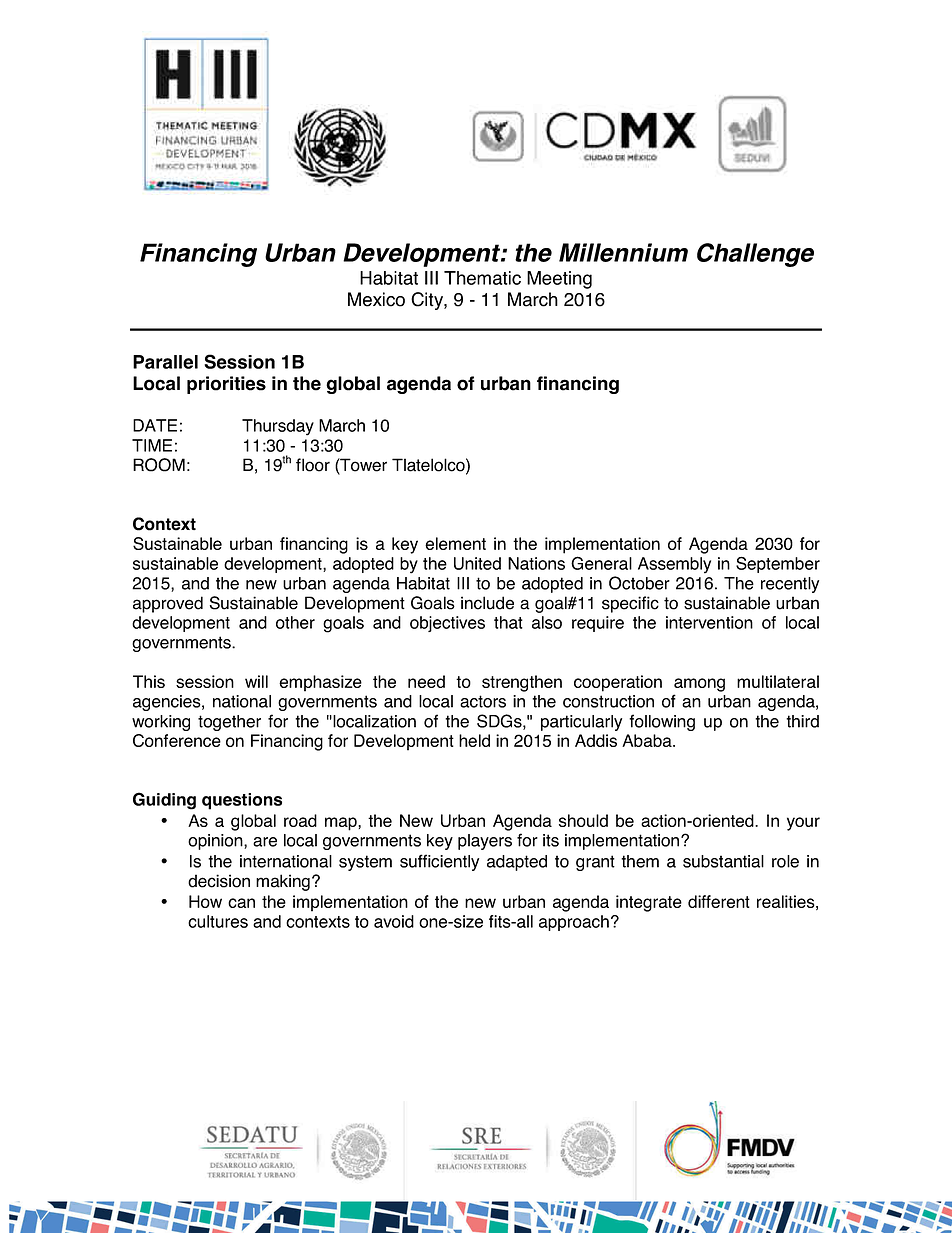 The image size is (952, 1233). Describe the element at coordinates (455, 543) in the screenshot. I see `element` at that location.
